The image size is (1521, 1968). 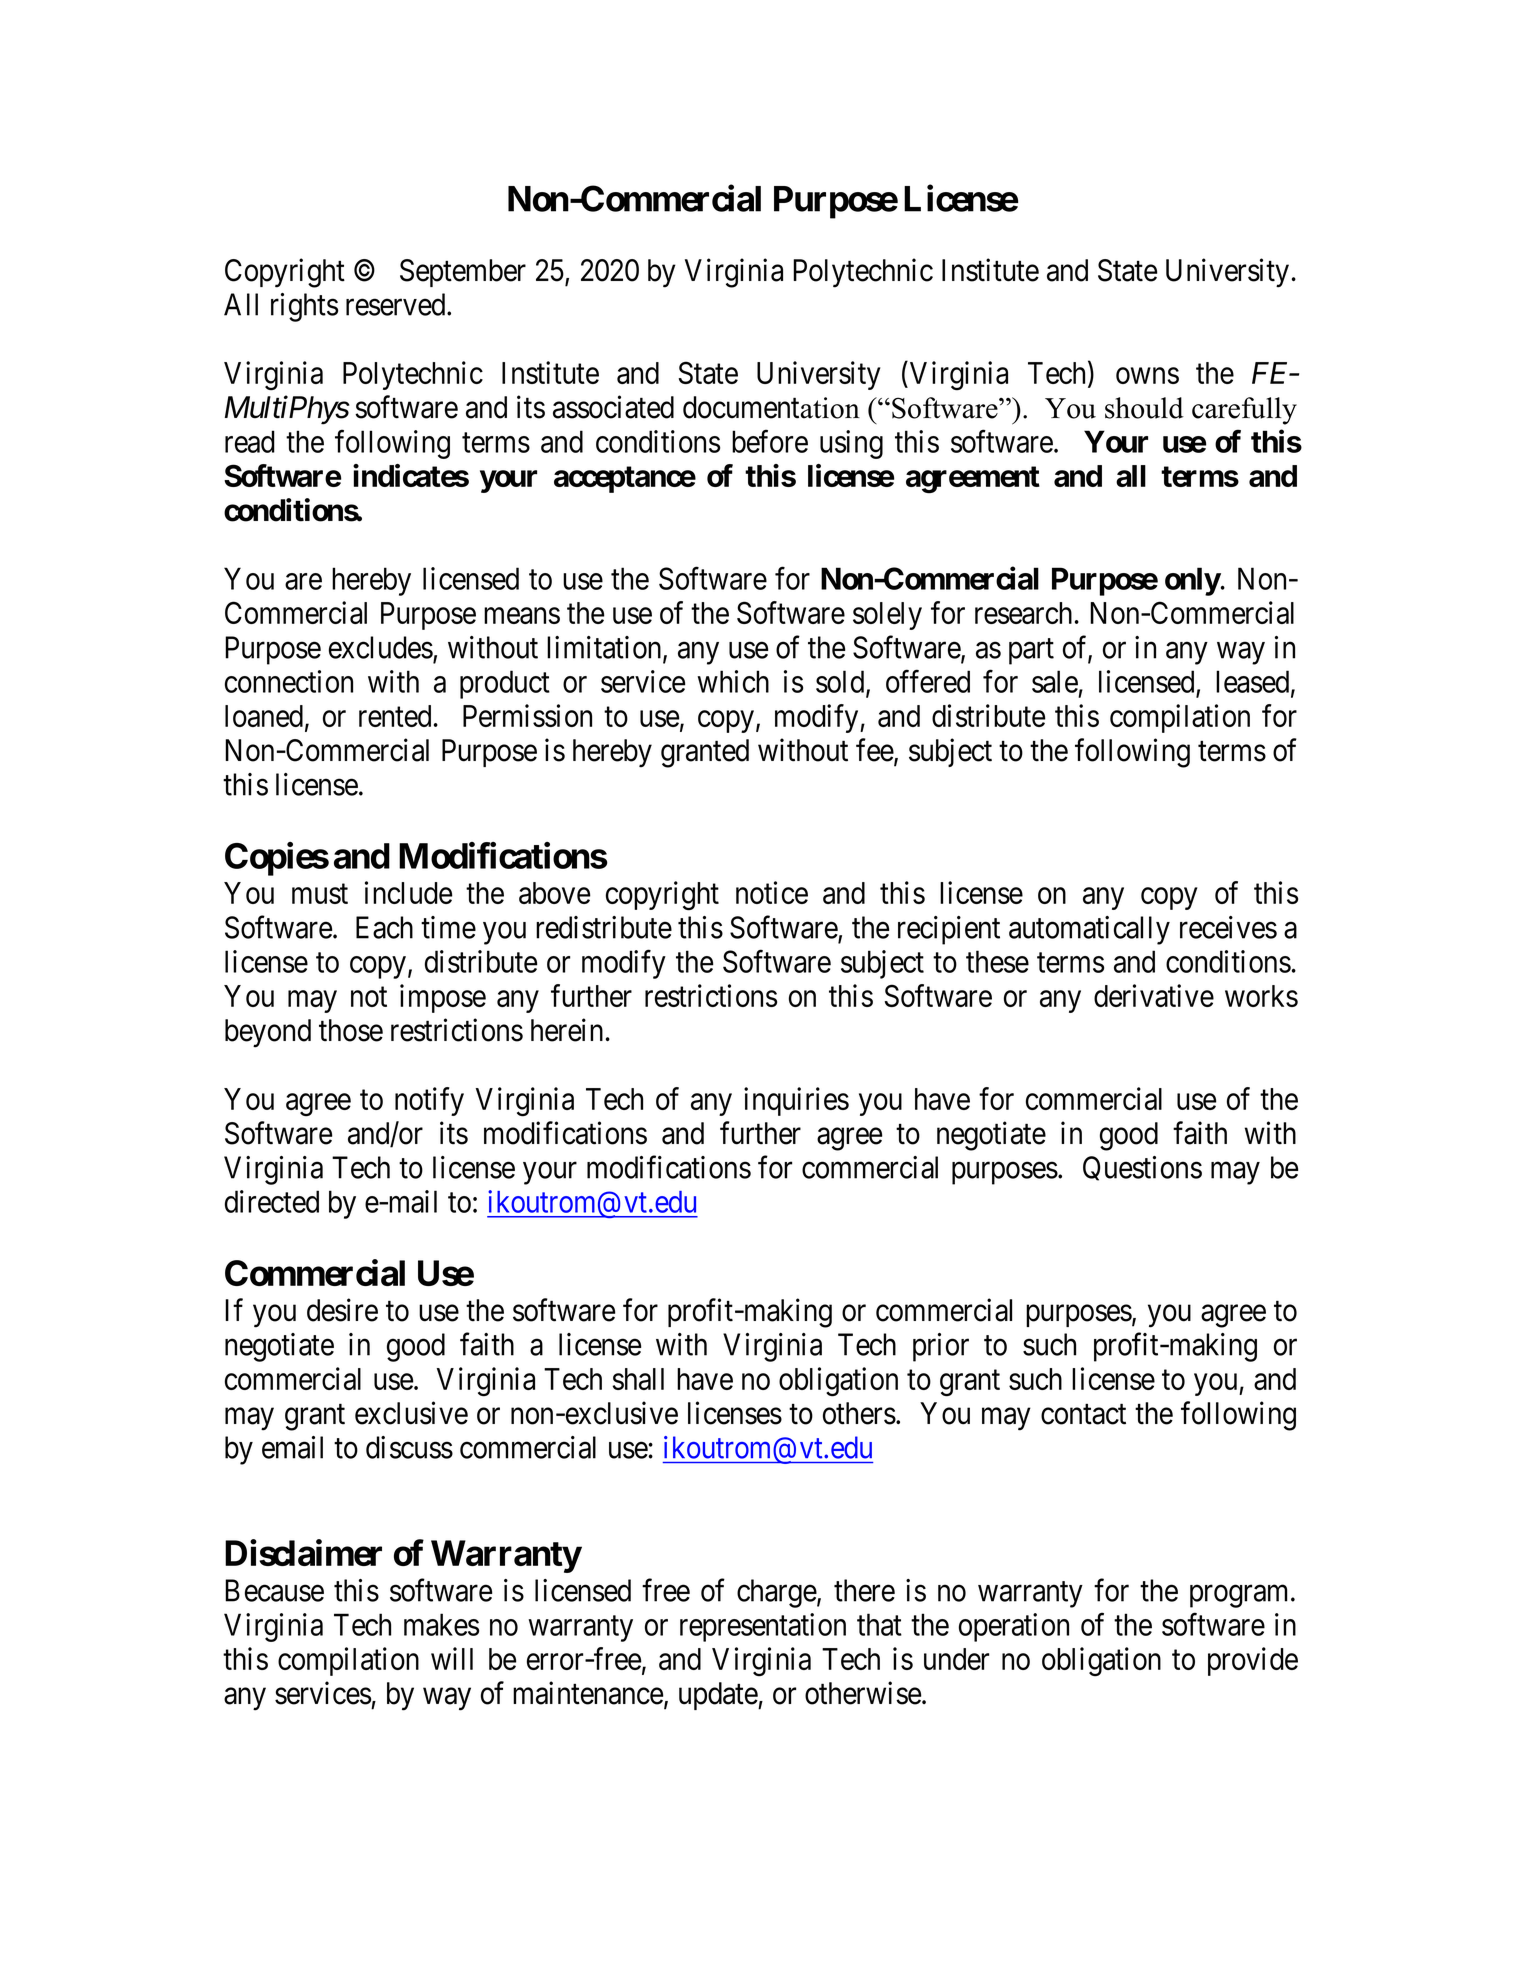 What do you see at coordinates (771, 407) in the screenshot?
I see `documentation` at bounding box center [771, 407].
